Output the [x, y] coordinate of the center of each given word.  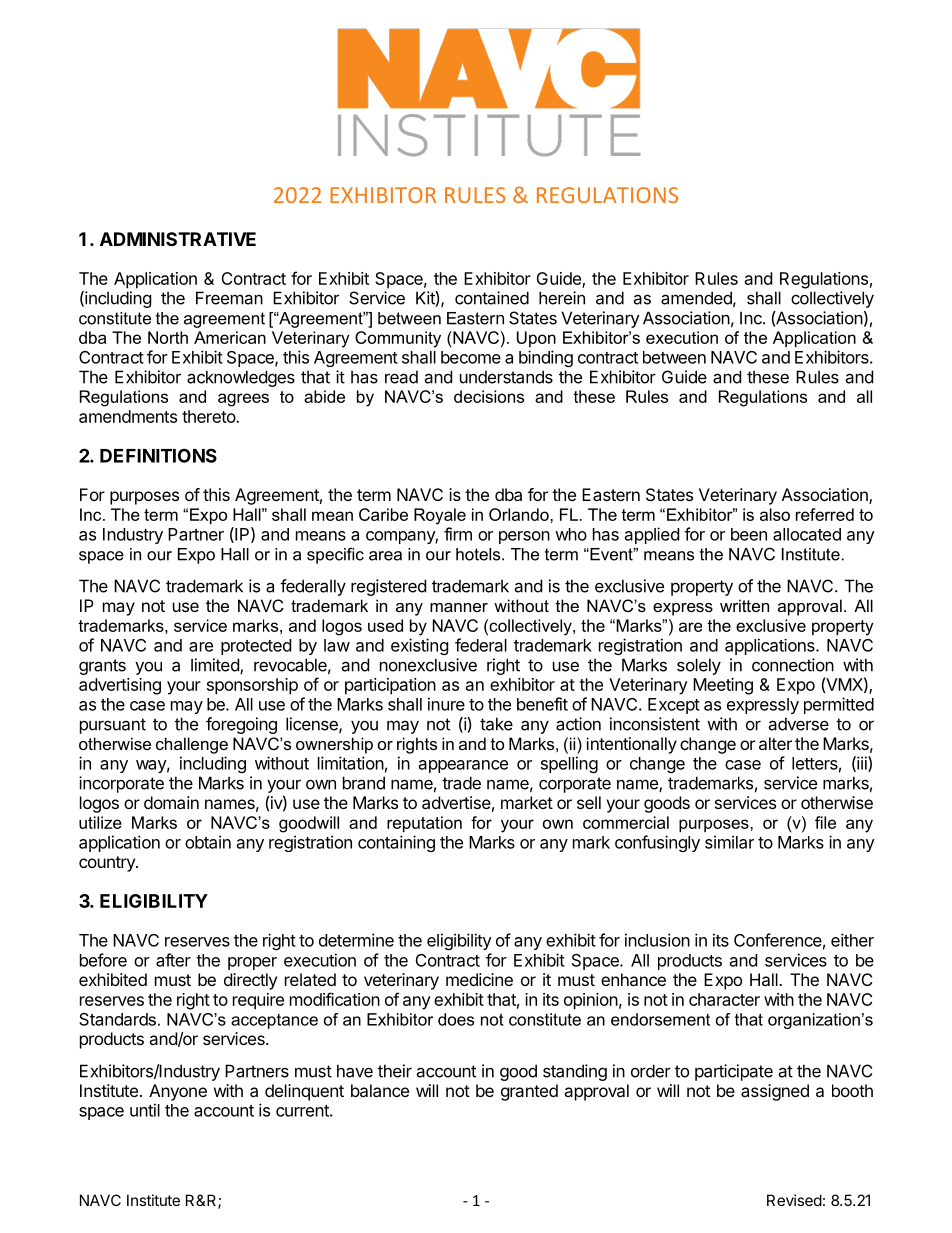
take [496, 724]
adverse [798, 724]
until [145, 1110]
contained [492, 298]
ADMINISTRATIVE [178, 239]
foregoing [241, 725]
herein [562, 298]
